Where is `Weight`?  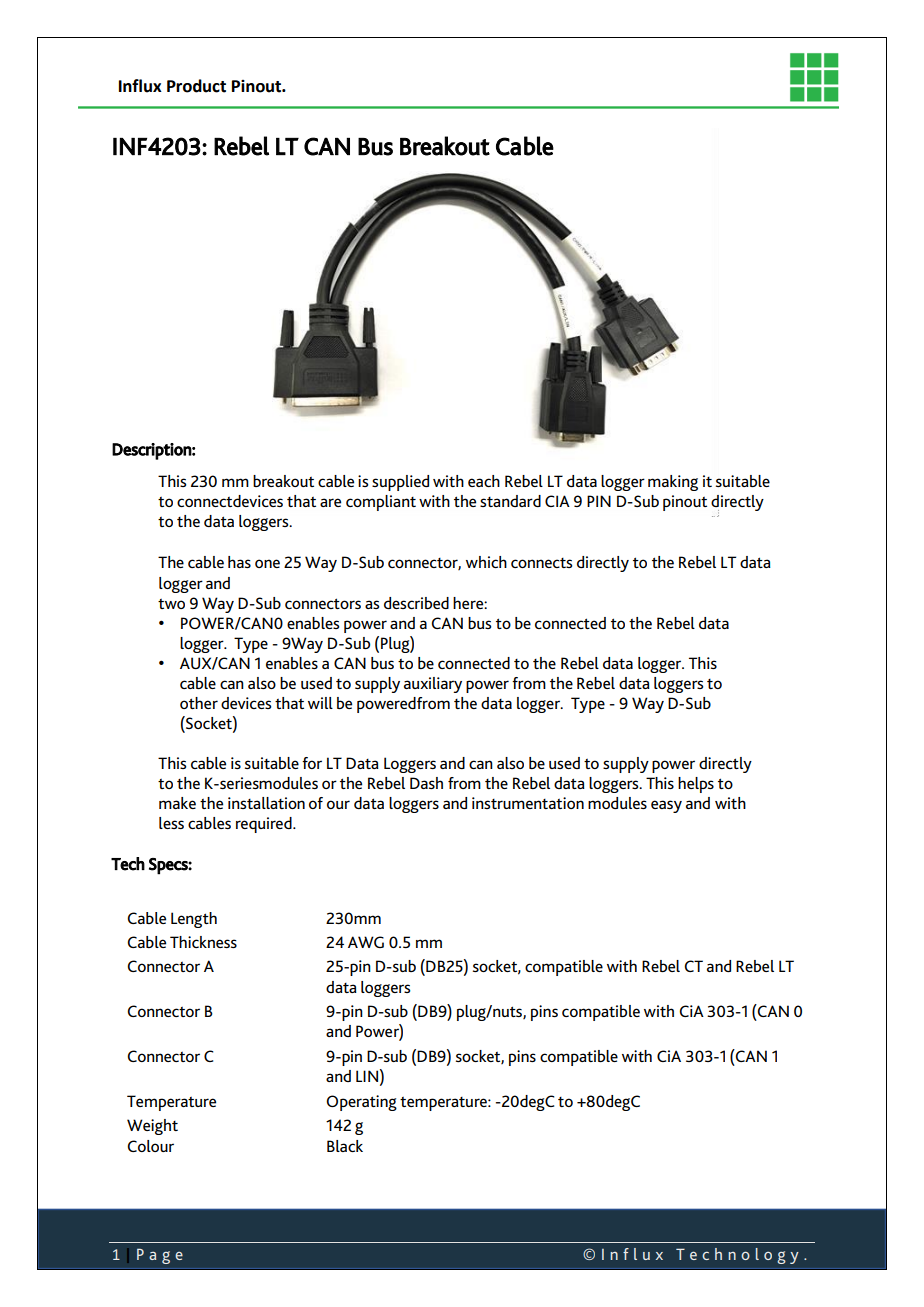 Weight is located at coordinates (152, 1127).
